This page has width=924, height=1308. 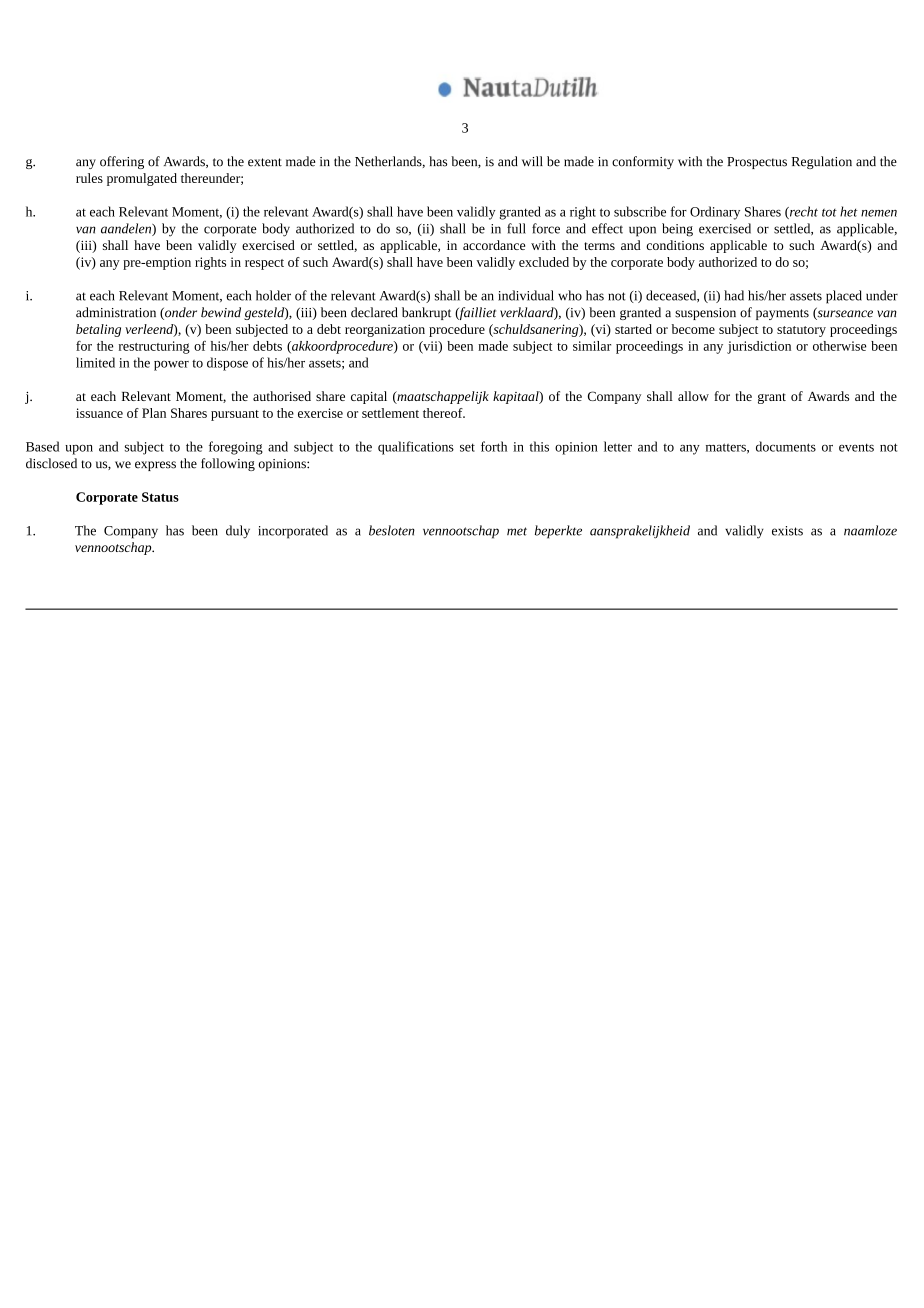 What do you see at coordinates (160, 497) in the page?
I see `Status` at bounding box center [160, 497].
